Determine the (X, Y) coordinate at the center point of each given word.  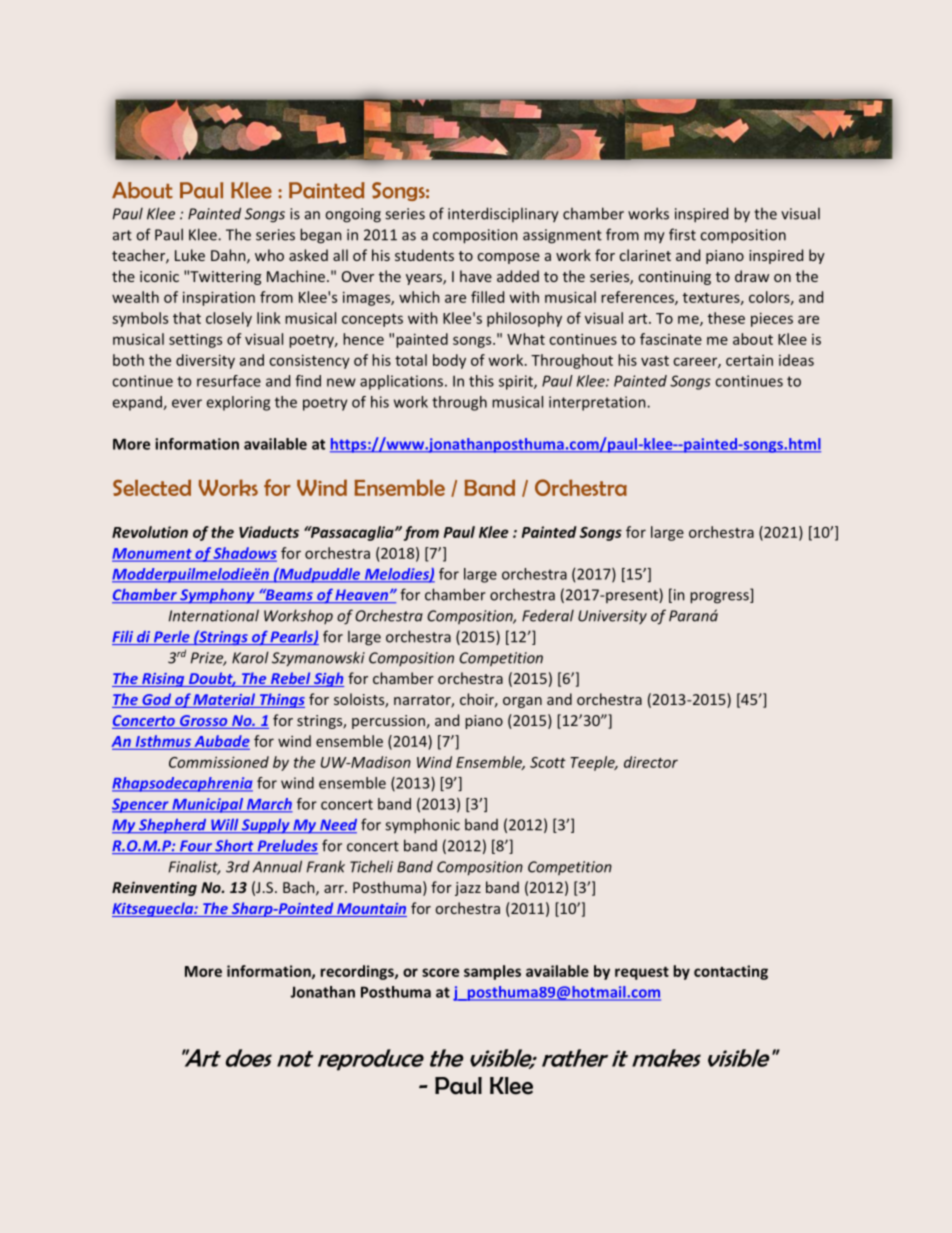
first (682, 234)
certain (749, 360)
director (651, 762)
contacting (731, 972)
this (481, 381)
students (424, 255)
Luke (190, 255)
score (440, 972)
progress (720, 598)
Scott (548, 762)
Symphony (217, 596)
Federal (548, 615)
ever (187, 403)
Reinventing (154, 888)
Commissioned (219, 762)
